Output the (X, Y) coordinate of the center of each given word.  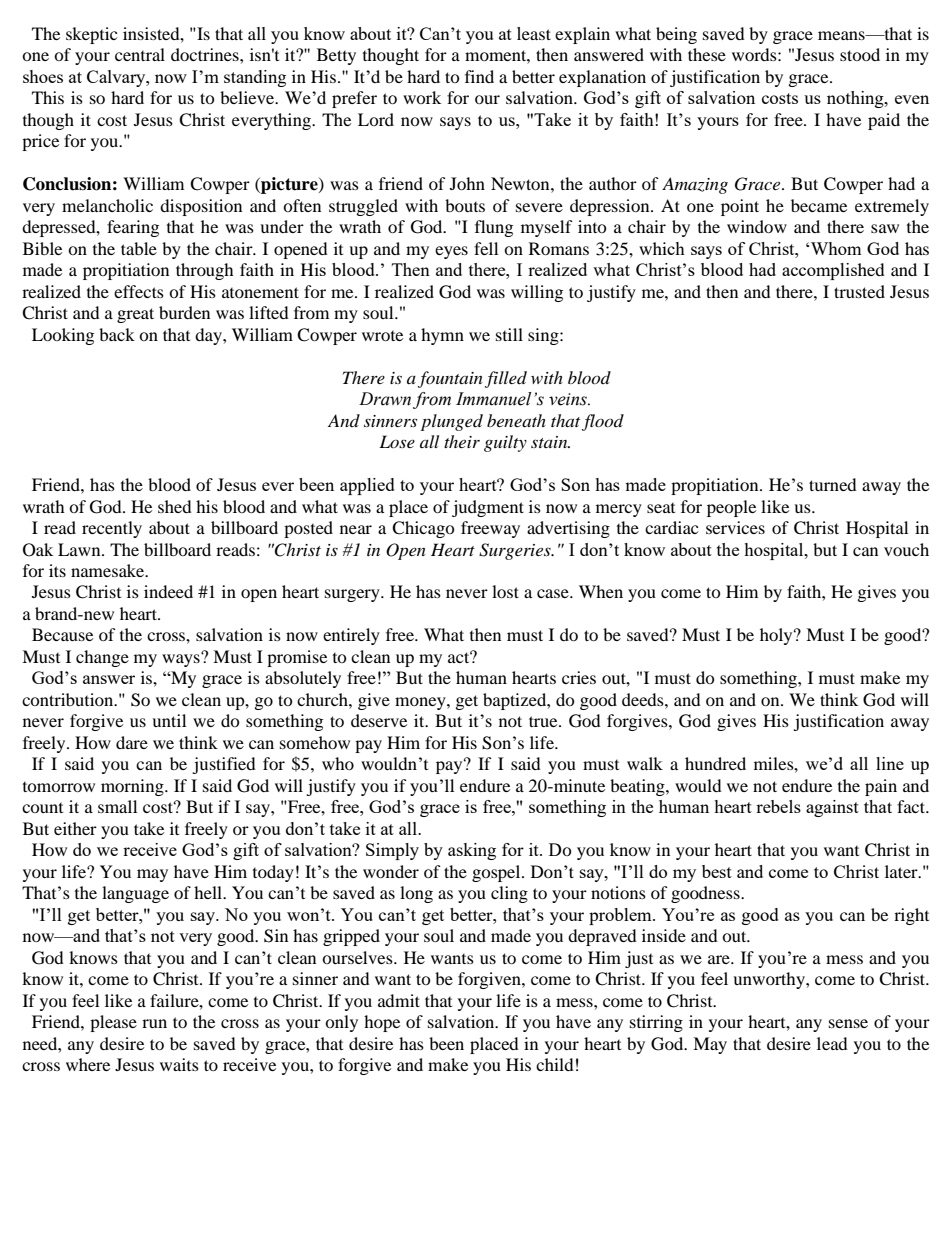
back (117, 334)
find (479, 76)
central (140, 54)
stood (860, 54)
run (154, 1023)
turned (833, 484)
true (544, 721)
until (169, 720)
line (890, 763)
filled (506, 379)
